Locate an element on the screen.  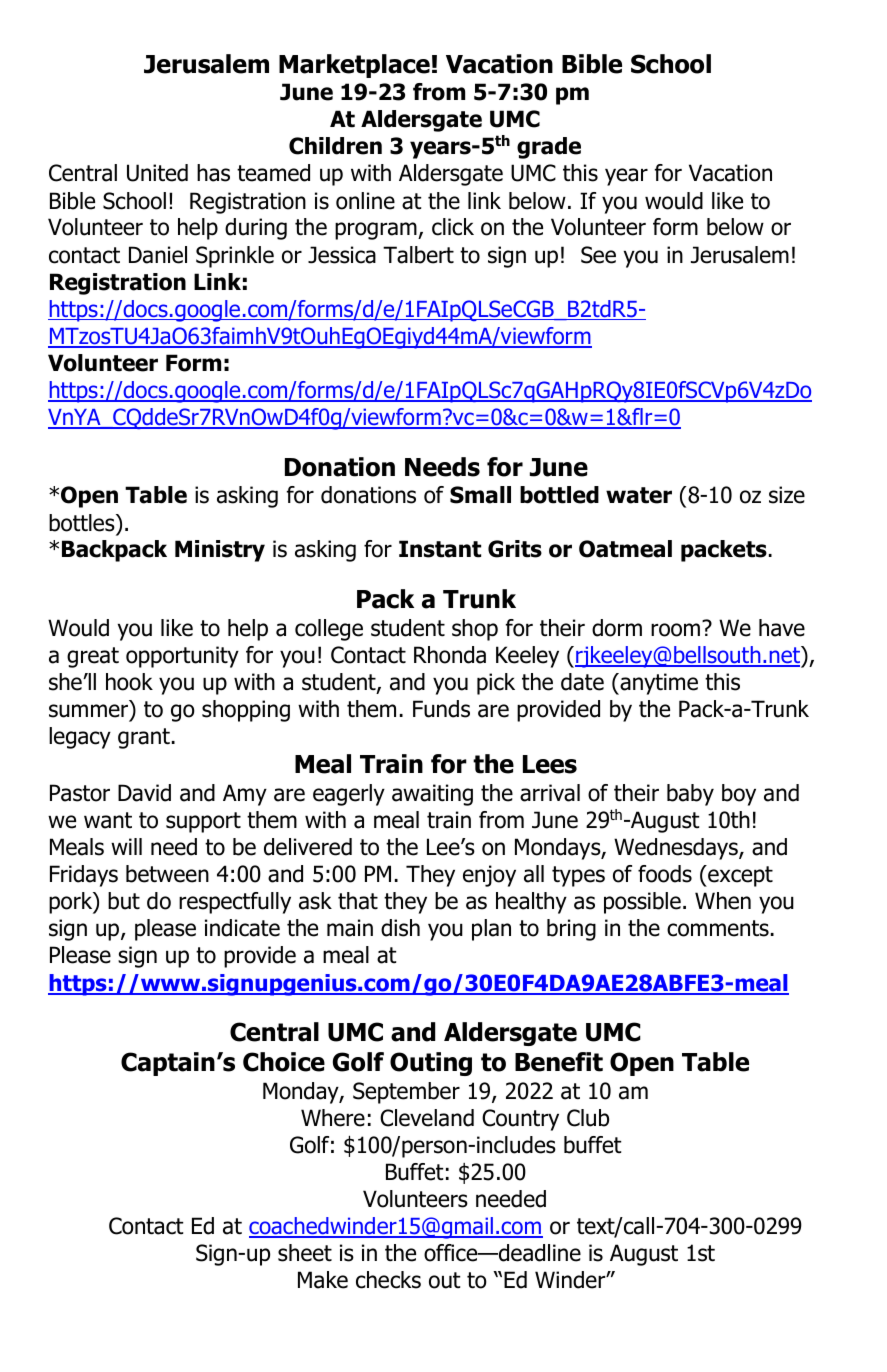
Rhonda is located at coordinates (450, 655).
